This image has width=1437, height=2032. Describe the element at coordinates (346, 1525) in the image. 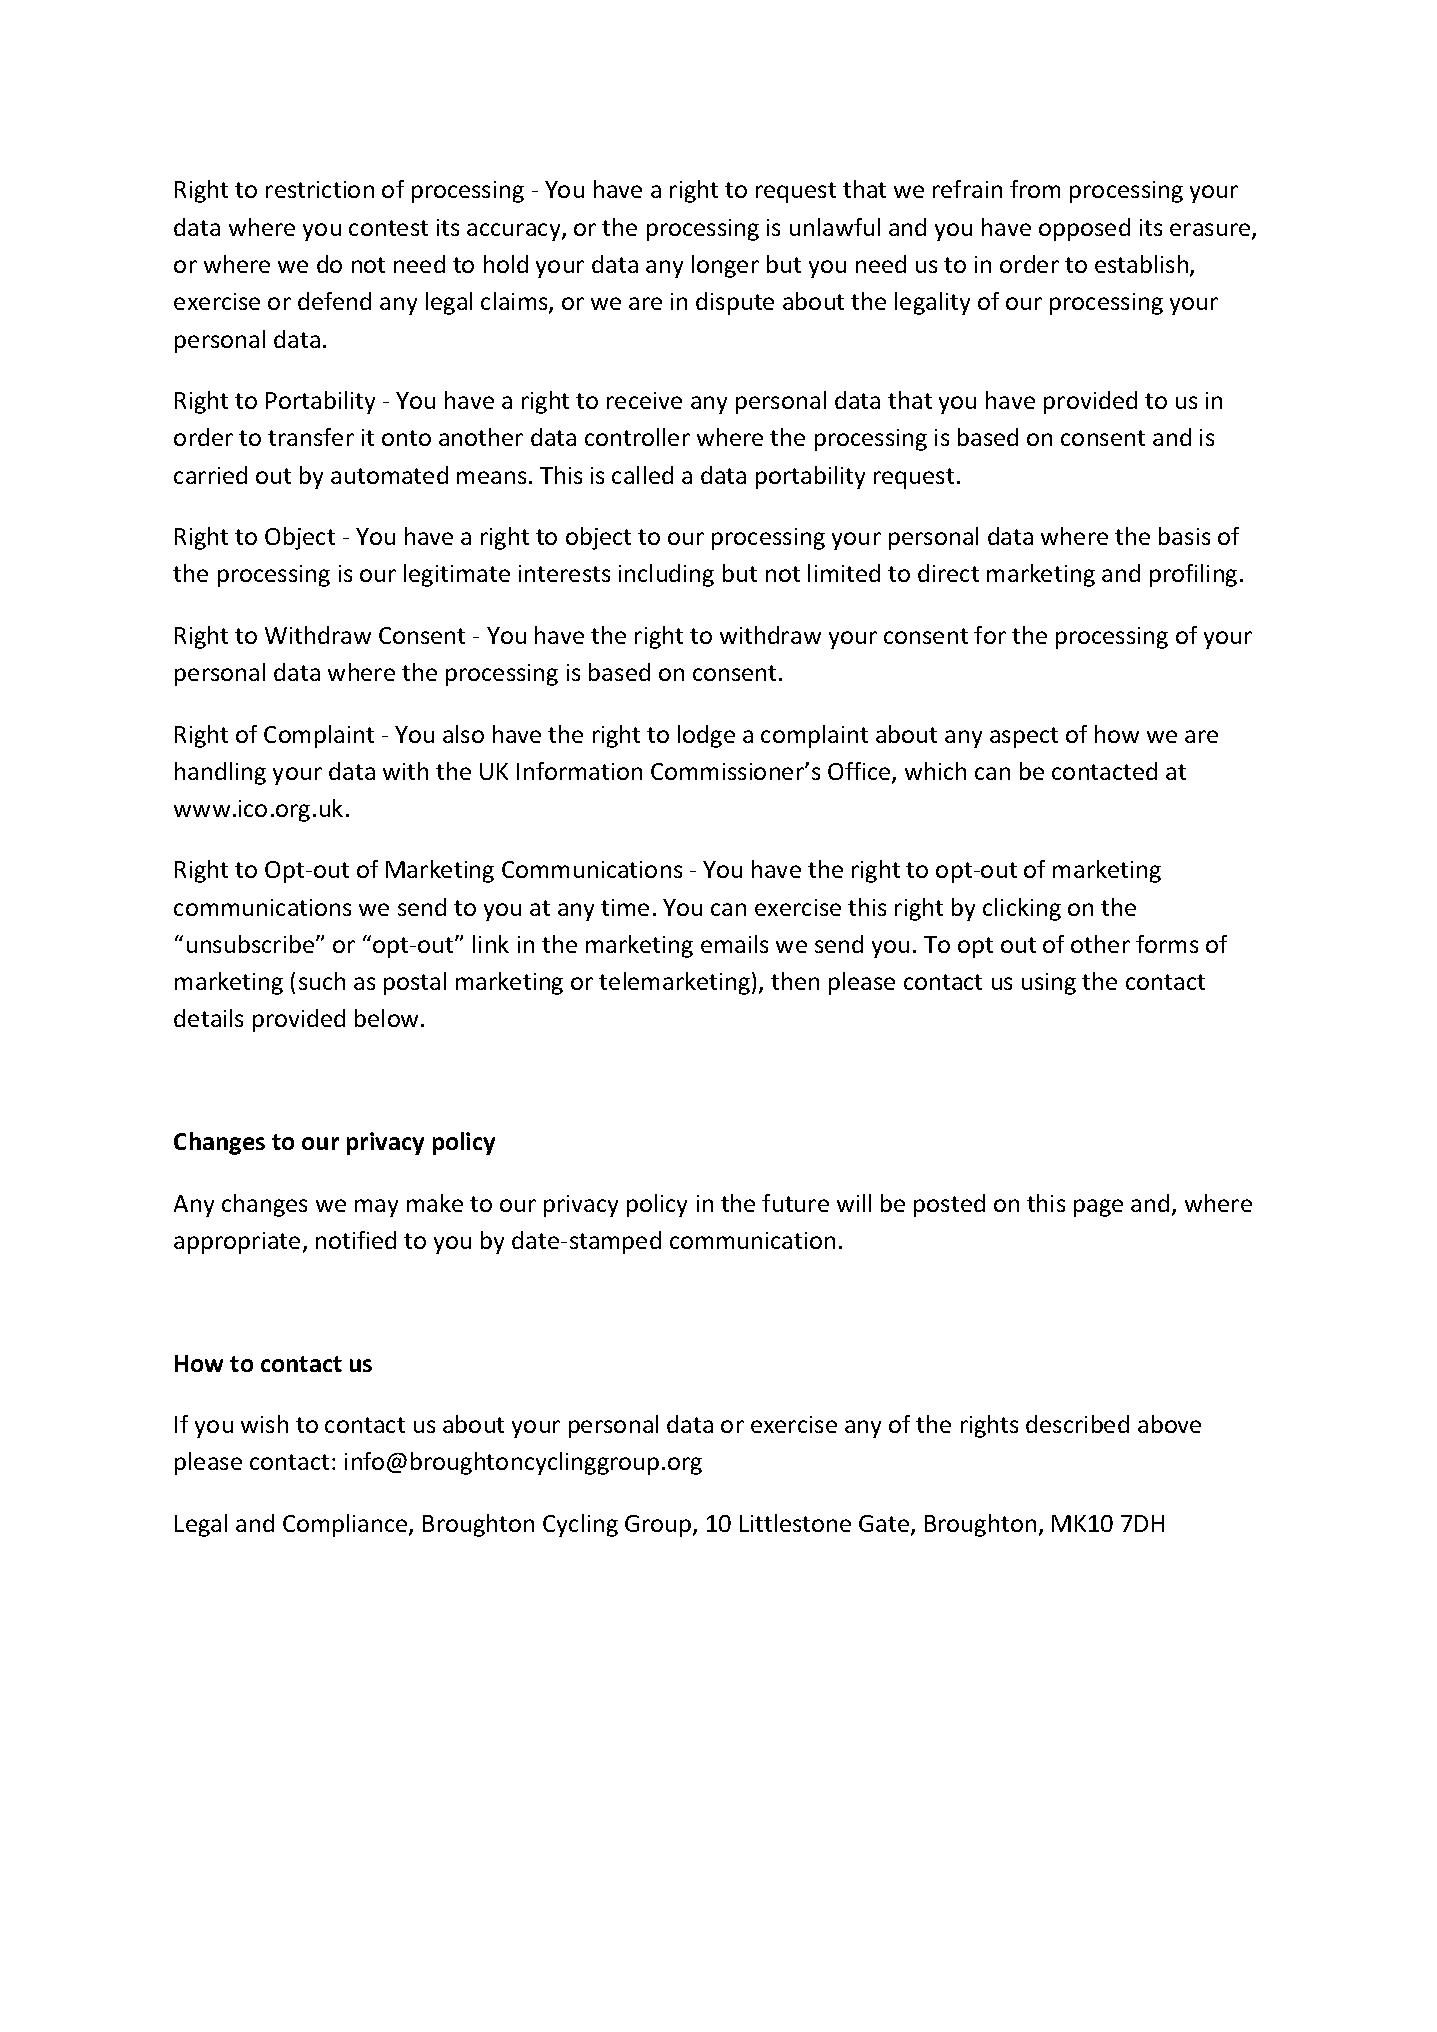

I see `Compliance` at that location.
